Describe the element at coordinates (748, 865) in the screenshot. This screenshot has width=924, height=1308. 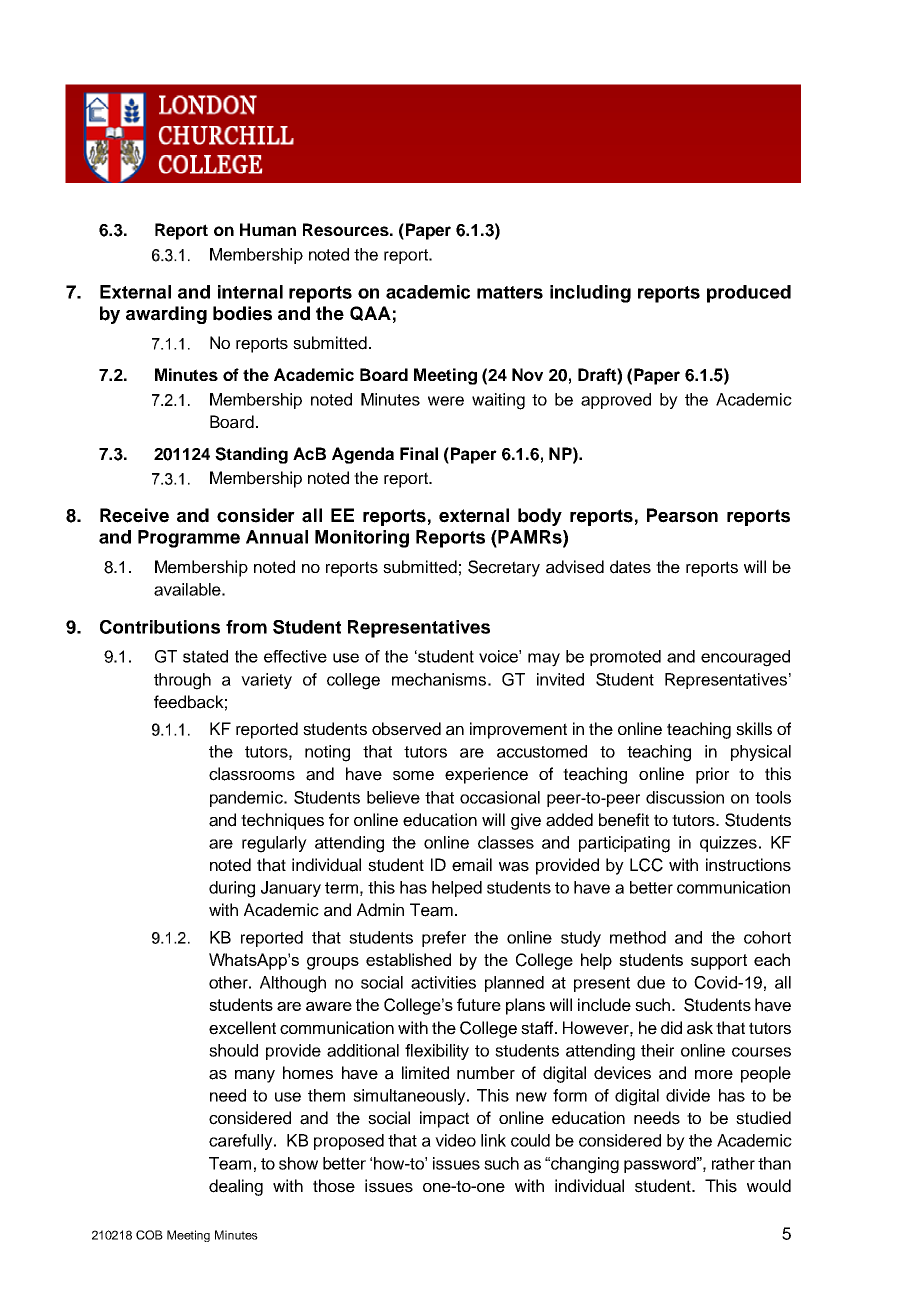
I see `instructions` at that location.
